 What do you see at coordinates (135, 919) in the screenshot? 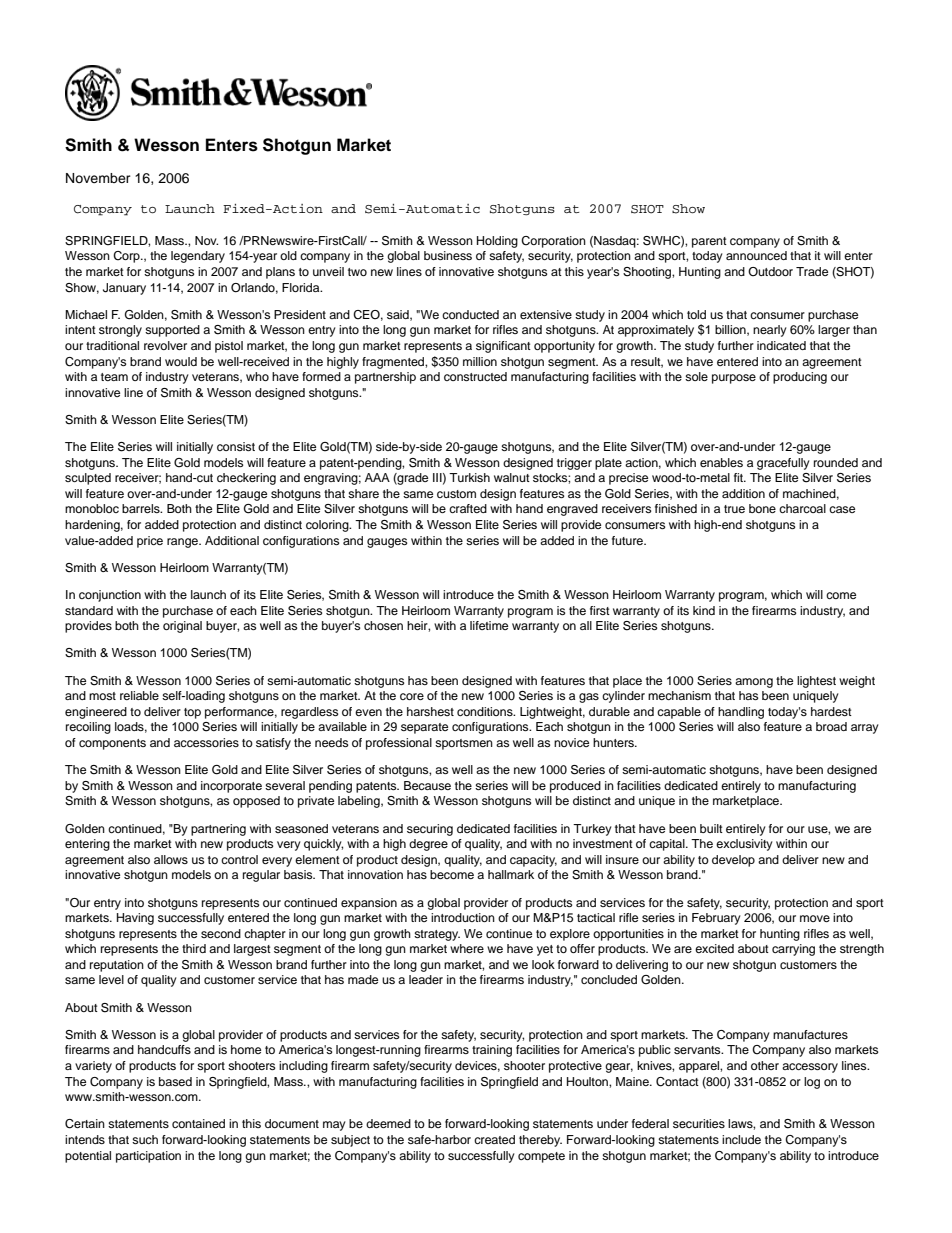
I see `Having` at bounding box center [135, 919].
